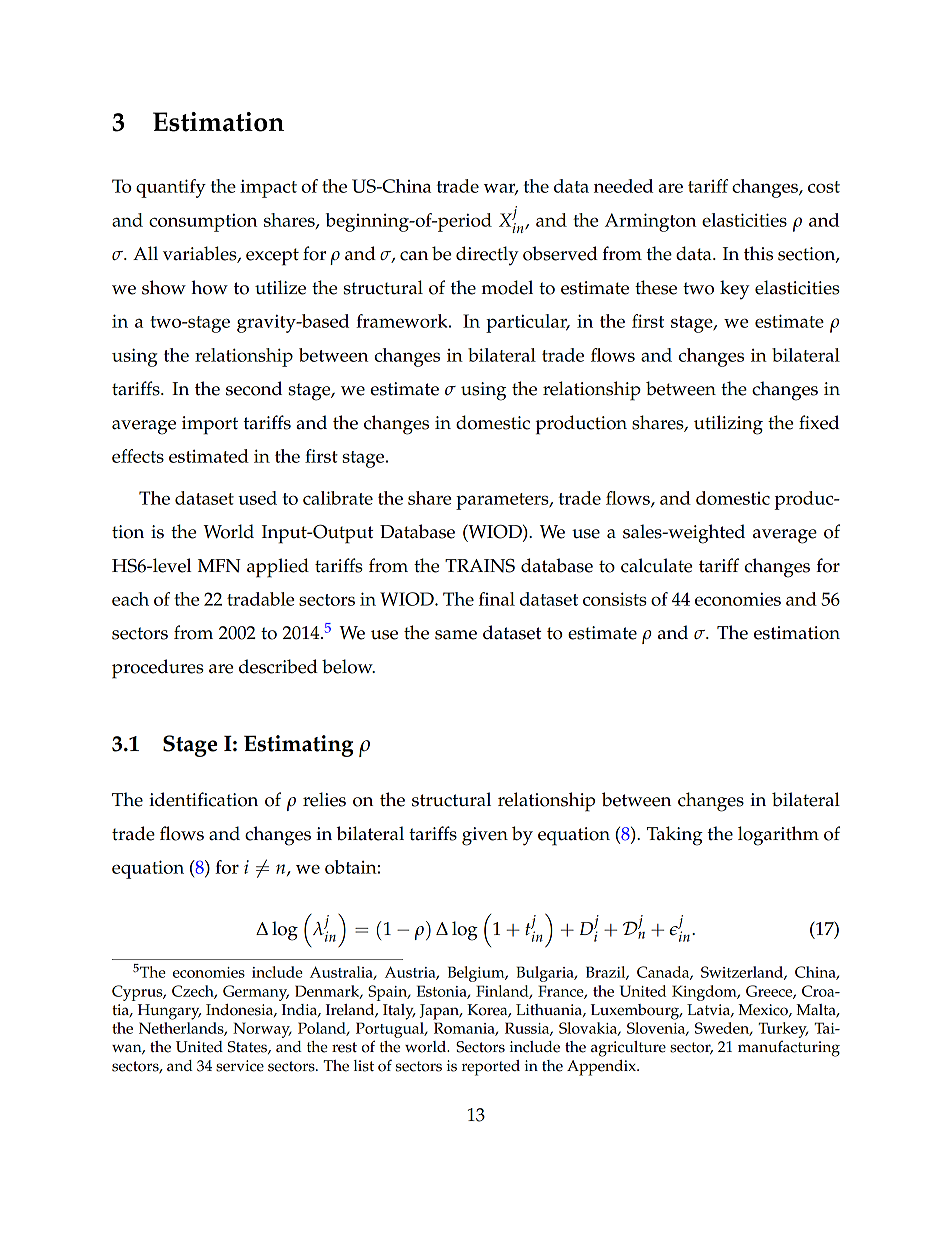 Image resolution: width=952 pixels, height=1233 pixels. What do you see at coordinates (491, 1068) in the document?
I see `reported` at bounding box center [491, 1068].
